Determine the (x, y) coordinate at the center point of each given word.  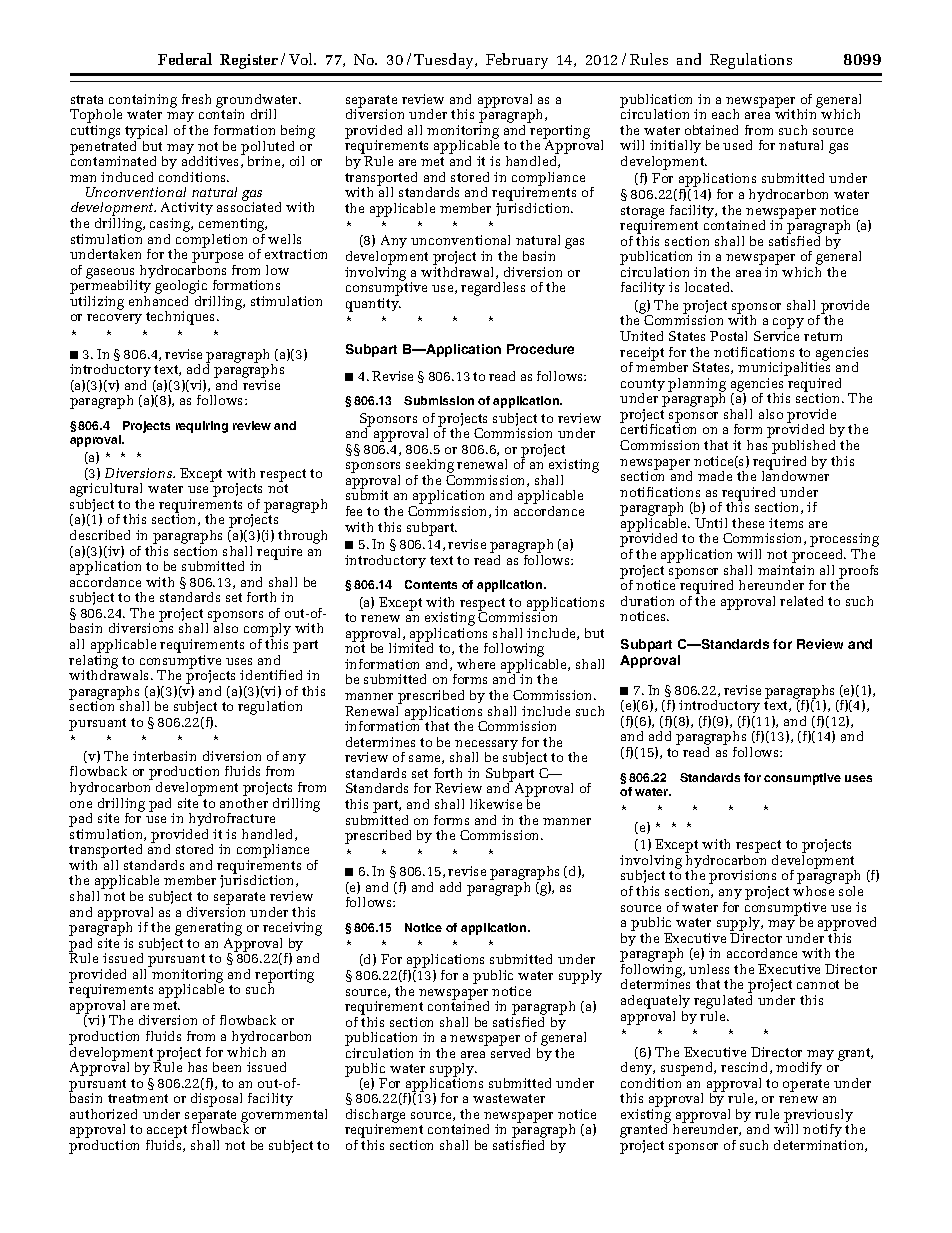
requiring (202, 427)
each (725, 114)
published (803, 447)
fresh (196, 99)
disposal (216, 1100)
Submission (439, 400)
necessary (487, 746)
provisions (742, 878)
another (244, 801)
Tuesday (445, 61)
